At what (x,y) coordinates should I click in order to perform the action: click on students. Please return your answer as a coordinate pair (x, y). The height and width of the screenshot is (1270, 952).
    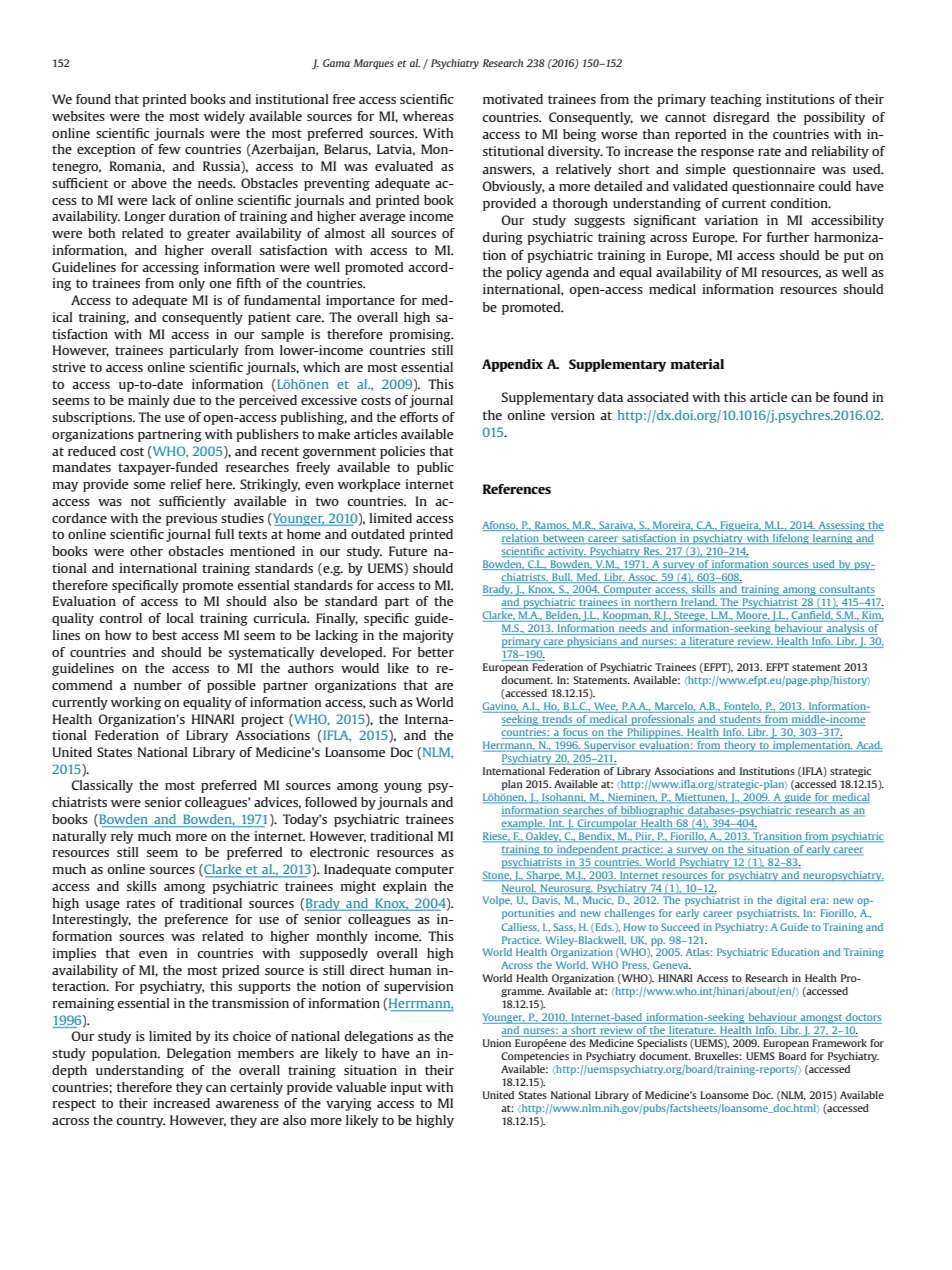
    Looking at the image, I should click on (740, 720).
